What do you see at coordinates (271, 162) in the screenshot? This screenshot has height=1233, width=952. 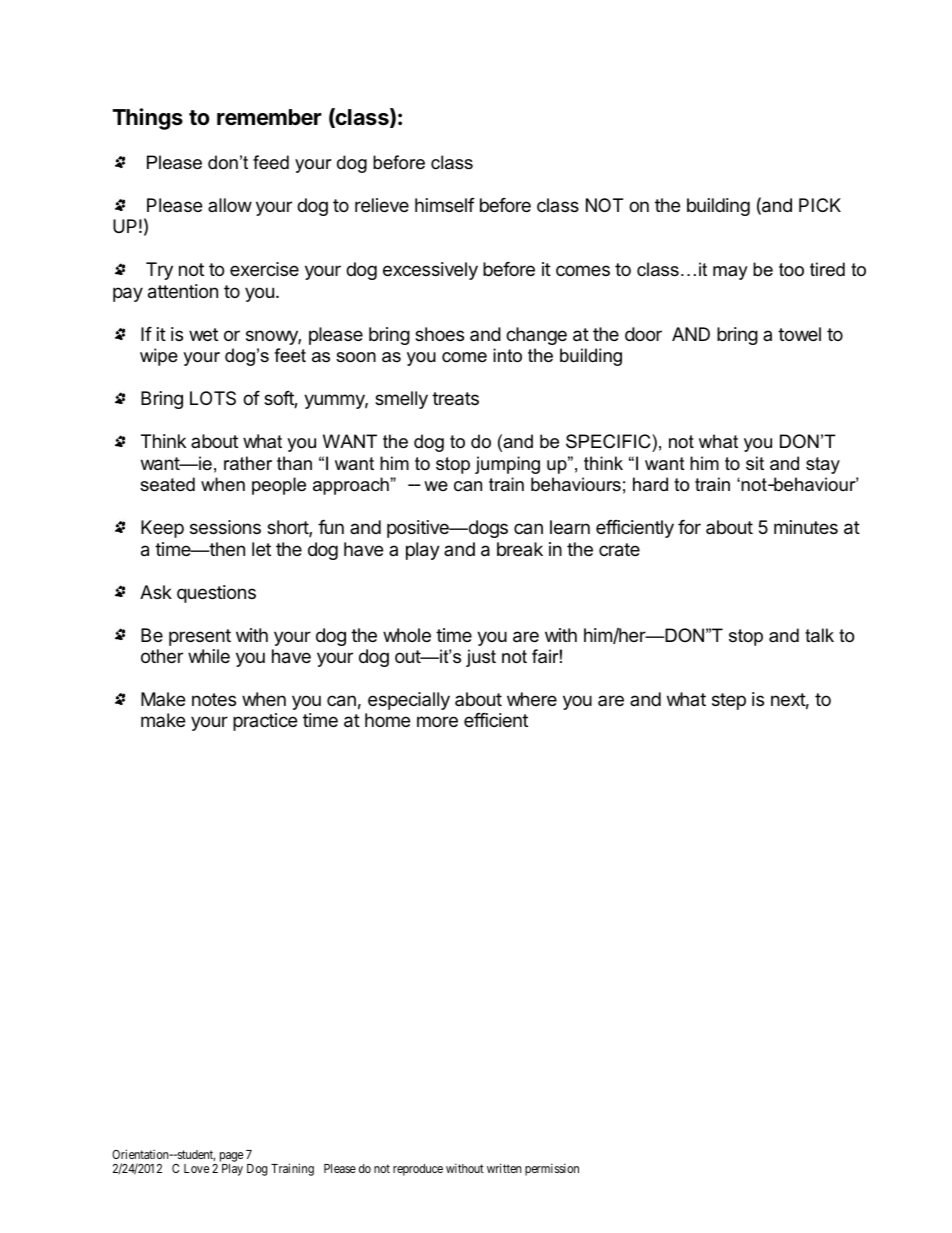 I see `feed` at bounding box center [271, 162].
